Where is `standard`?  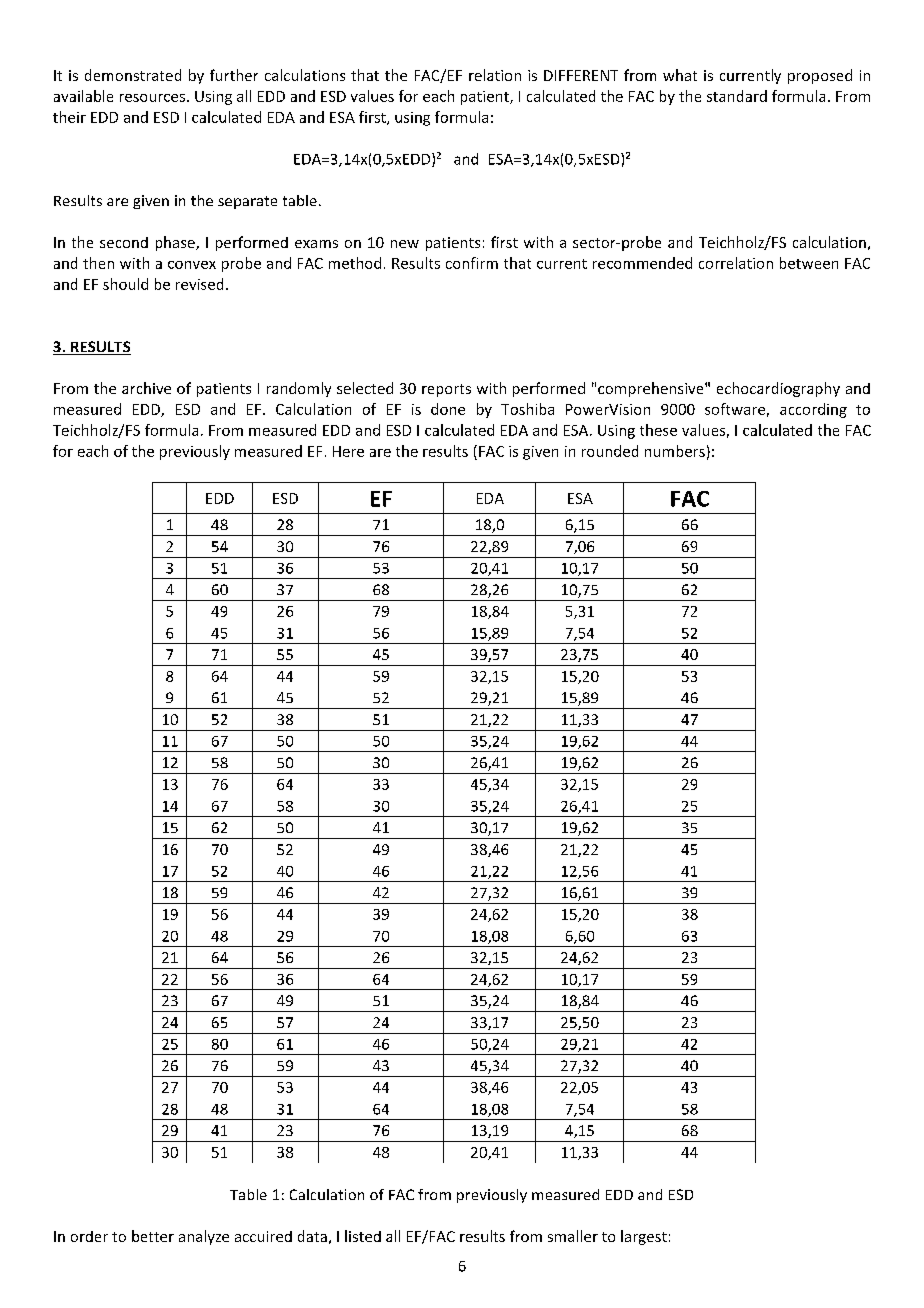
standard is located at coordinates (737, 96).
